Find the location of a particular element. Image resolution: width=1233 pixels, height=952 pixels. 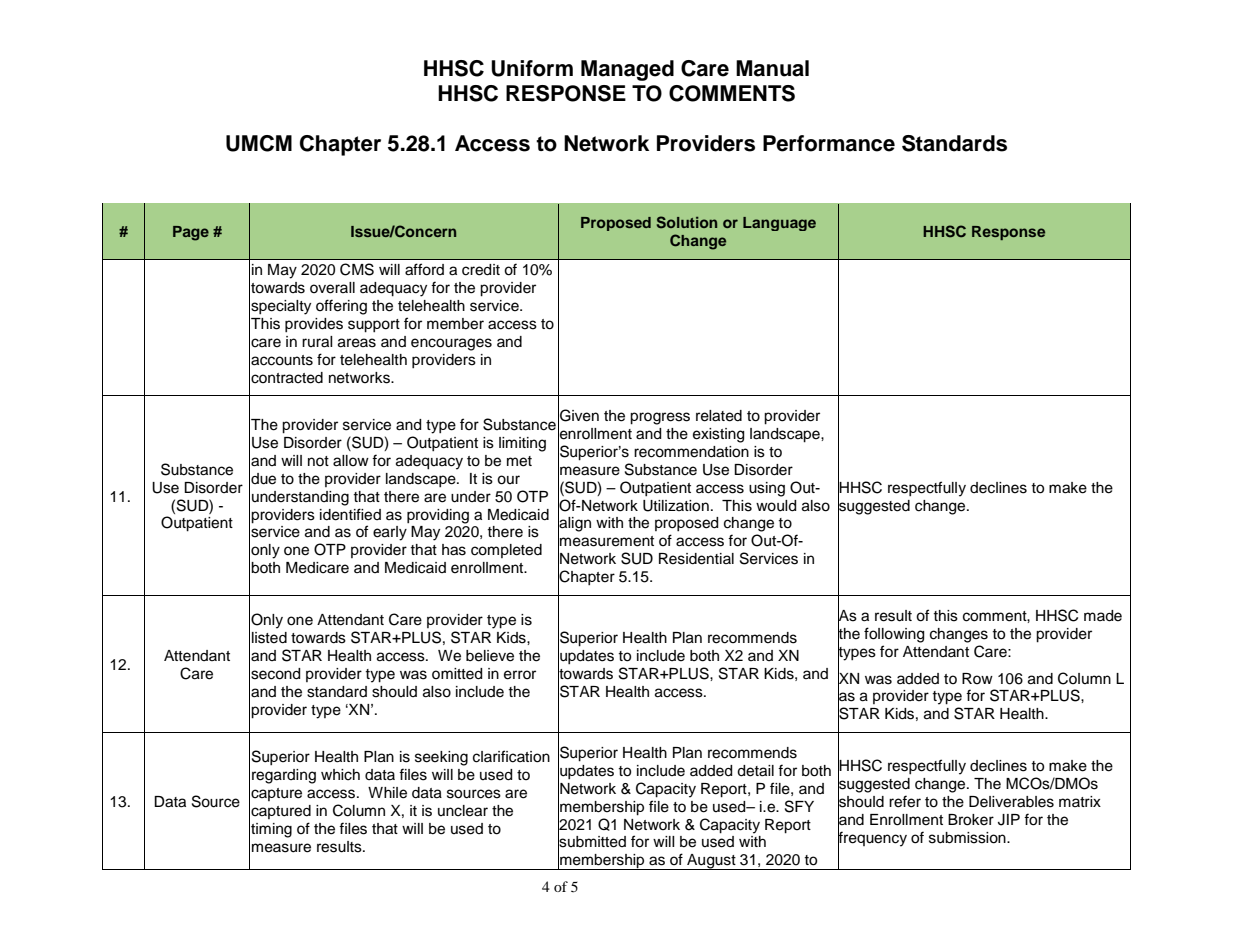

Uniform is located at coordinates (532, 68).
